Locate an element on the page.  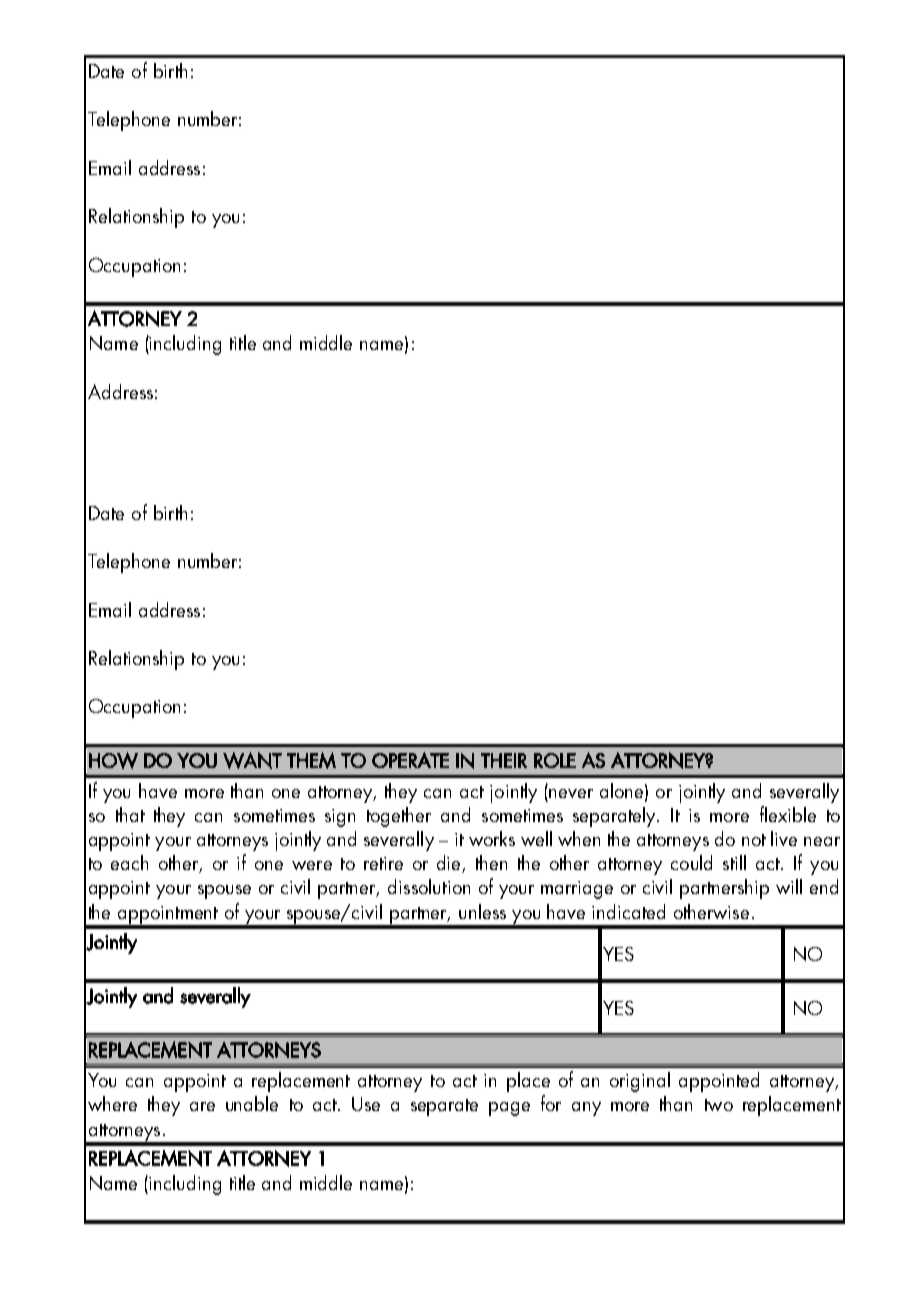
THEIR is located at coordinates (504, 760).
